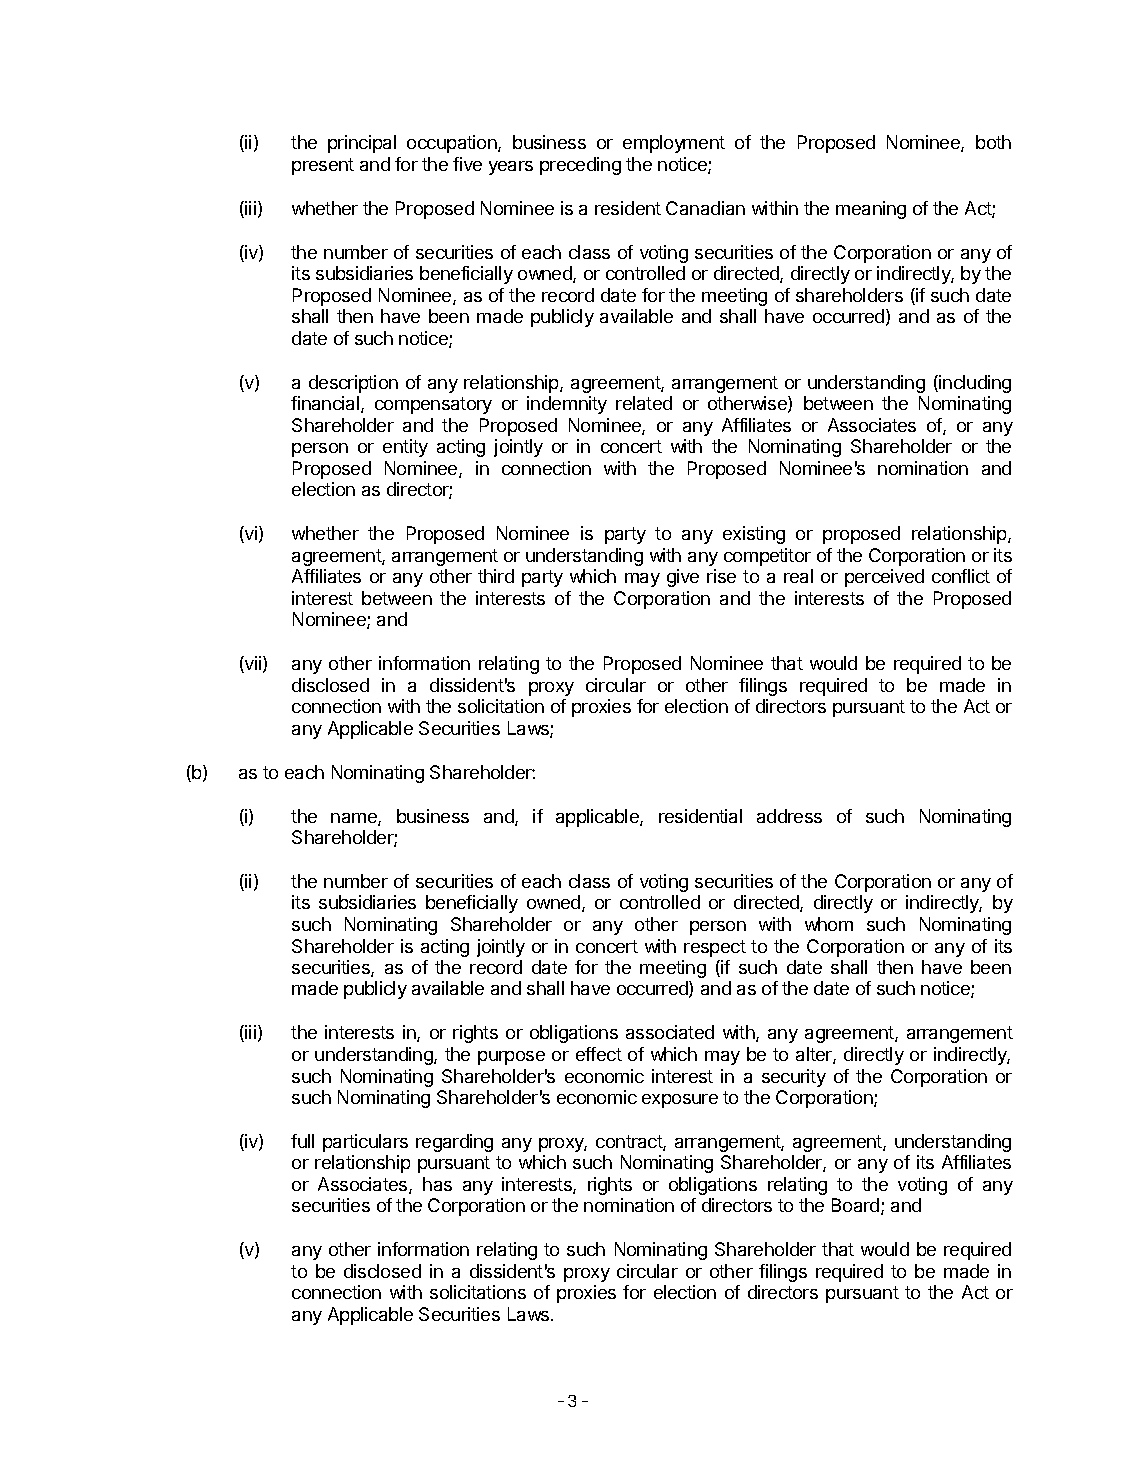 The width and height of the screenshot is (1145, 1481). Describe the element at coordinates (683, 578) in the screenshot. I see `give` at that location.
